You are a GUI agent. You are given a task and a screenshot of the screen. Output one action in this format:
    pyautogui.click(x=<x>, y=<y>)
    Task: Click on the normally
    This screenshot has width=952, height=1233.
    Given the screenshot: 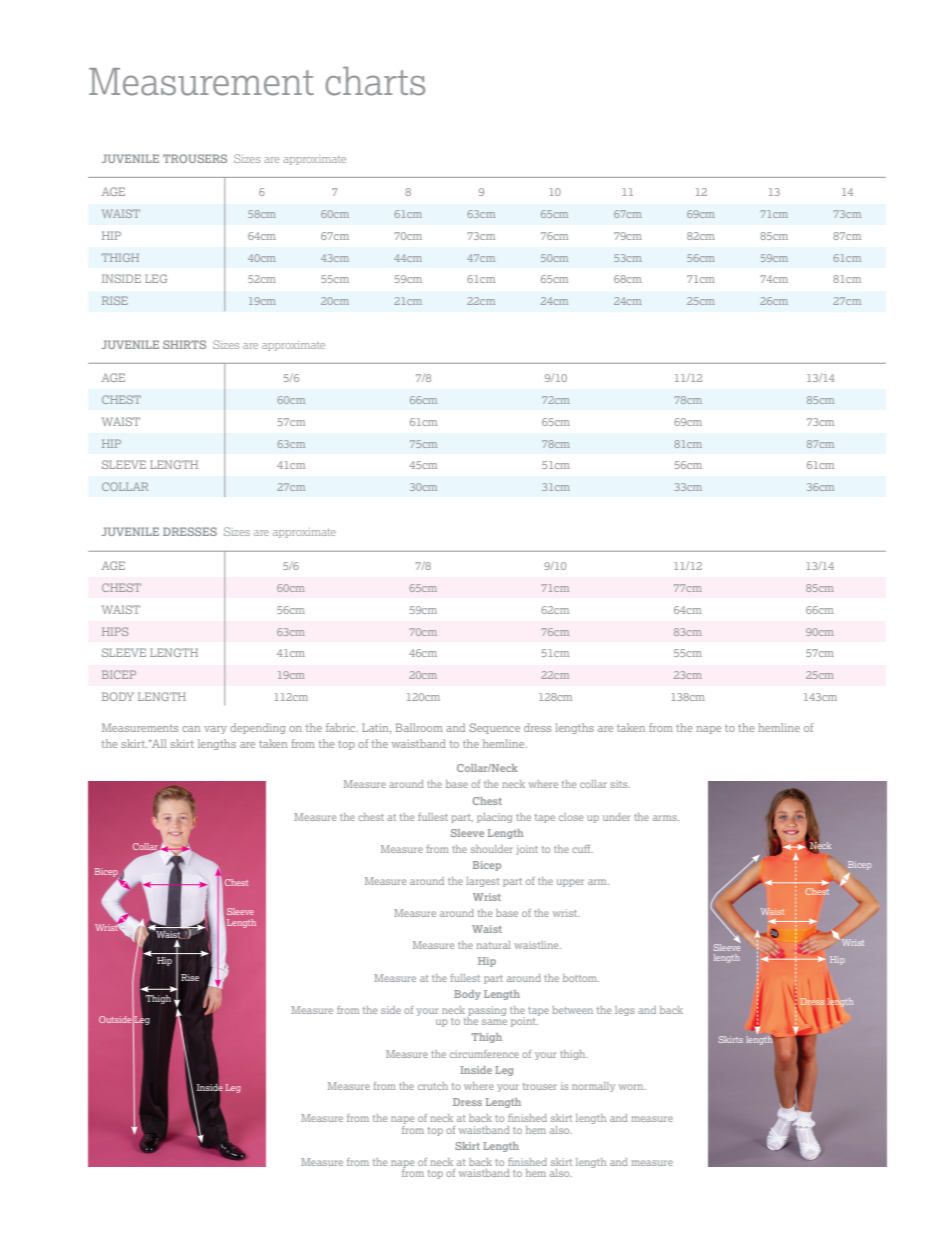 What is the action you would take?
    pyautogui.click(x=593, y=1087)
